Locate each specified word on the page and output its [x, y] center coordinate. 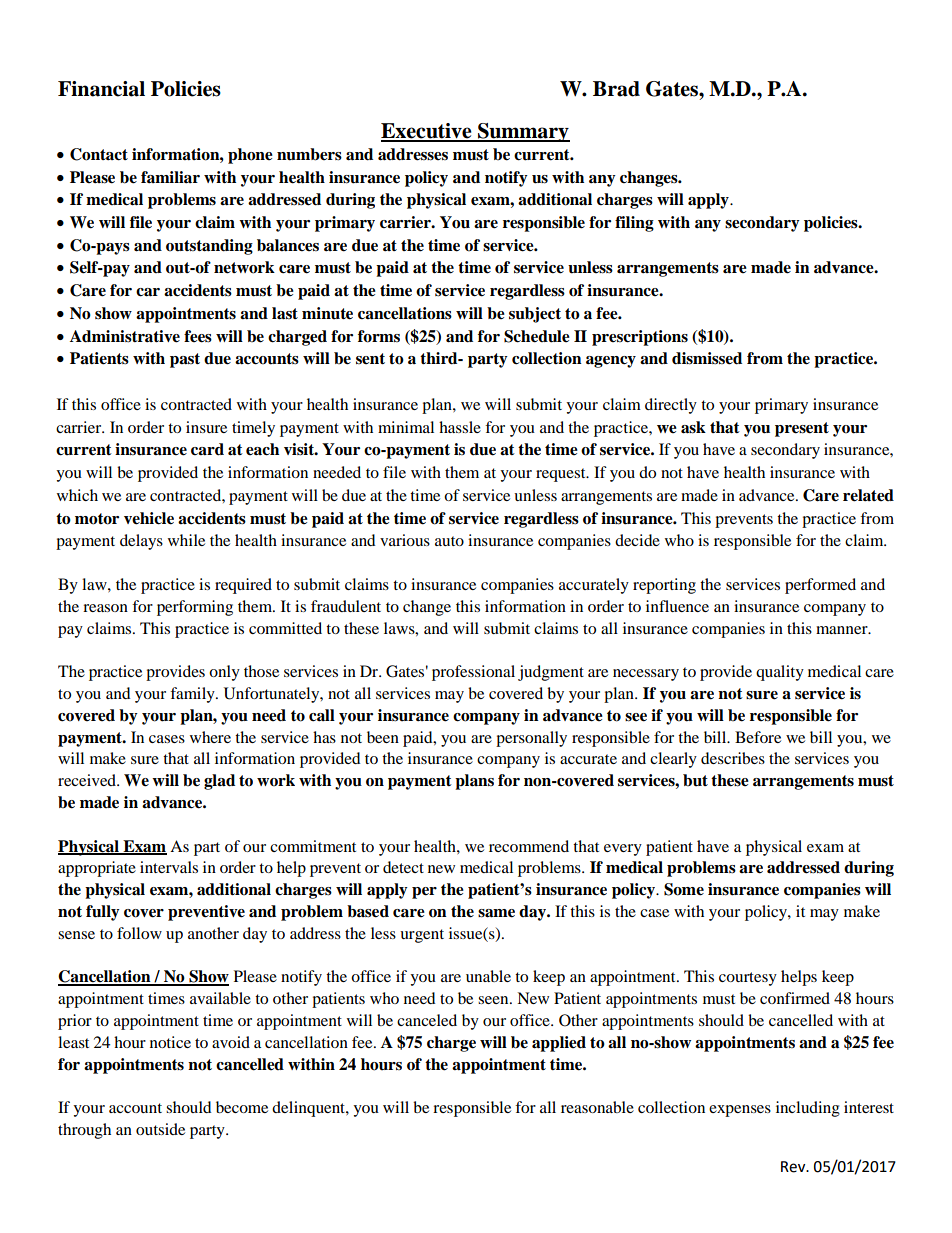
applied [559, 1044]
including [808, 1109]
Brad [616, 89]
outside [160, 1129]
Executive [427, 132]
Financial [101, 89]
